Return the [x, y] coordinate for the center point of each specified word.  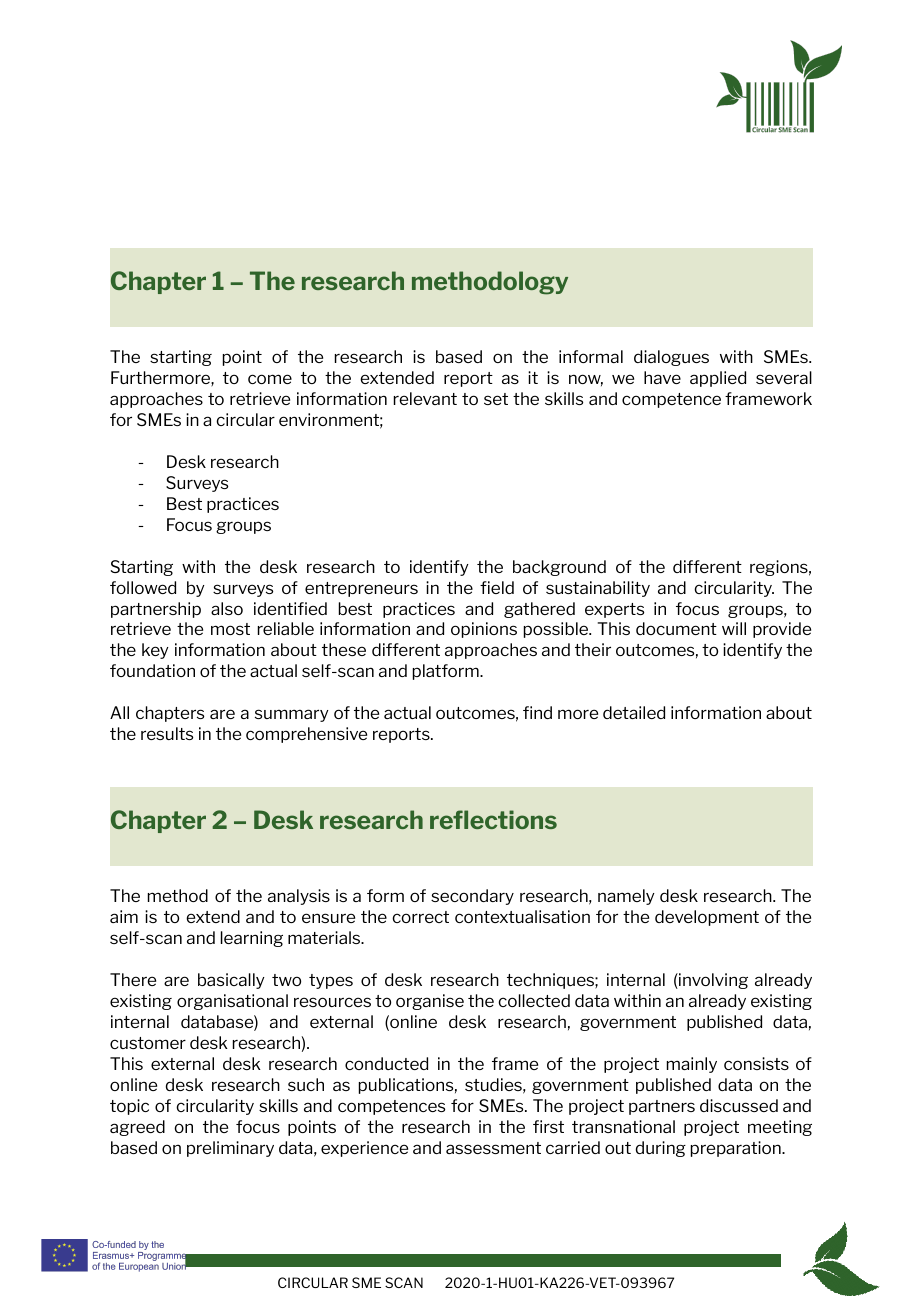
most [230, 629]
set [496, 399]
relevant [425, 398]
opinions [484, 630]
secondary [472, 897]
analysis [299, 897]
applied [718, 379]
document [676, 628]
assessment [493, 1148]
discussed [739, 1105]
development [707, 918]
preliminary [230, 1149]
